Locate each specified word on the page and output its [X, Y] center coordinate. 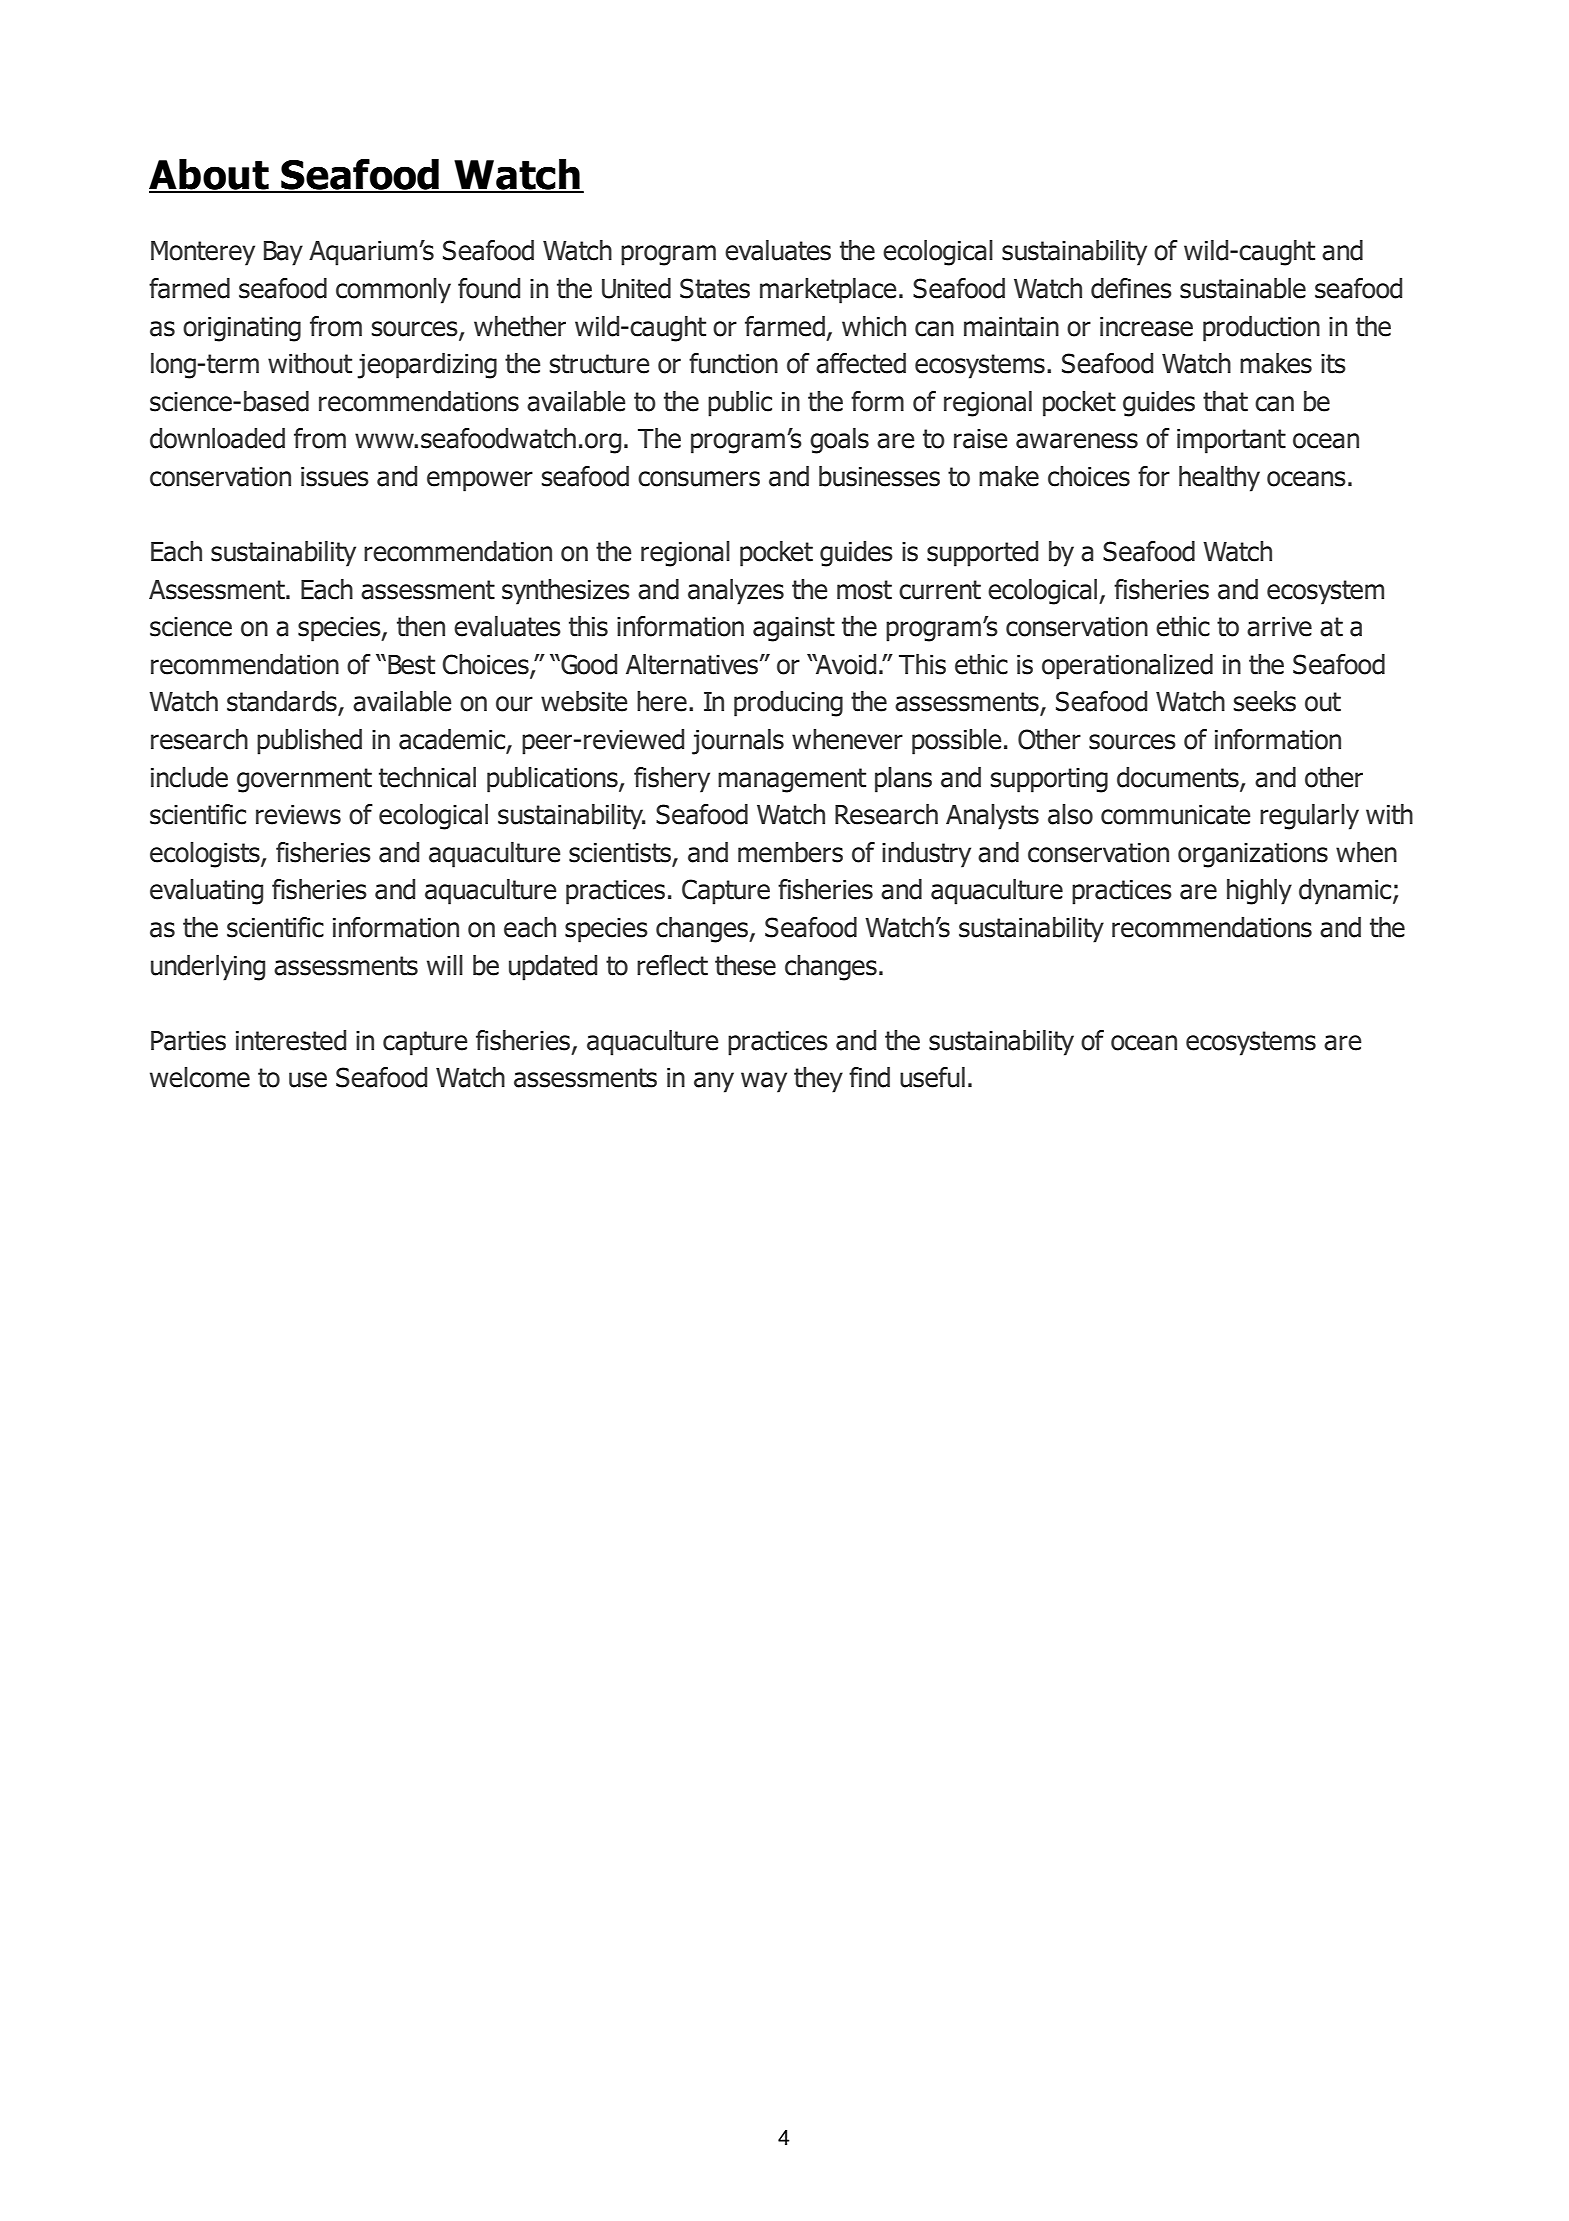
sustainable [1243, 288]
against [794, 629]
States [715, 288]
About [210, 175]
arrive [1279, 627]
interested [291, 1040]
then [421, 626]
